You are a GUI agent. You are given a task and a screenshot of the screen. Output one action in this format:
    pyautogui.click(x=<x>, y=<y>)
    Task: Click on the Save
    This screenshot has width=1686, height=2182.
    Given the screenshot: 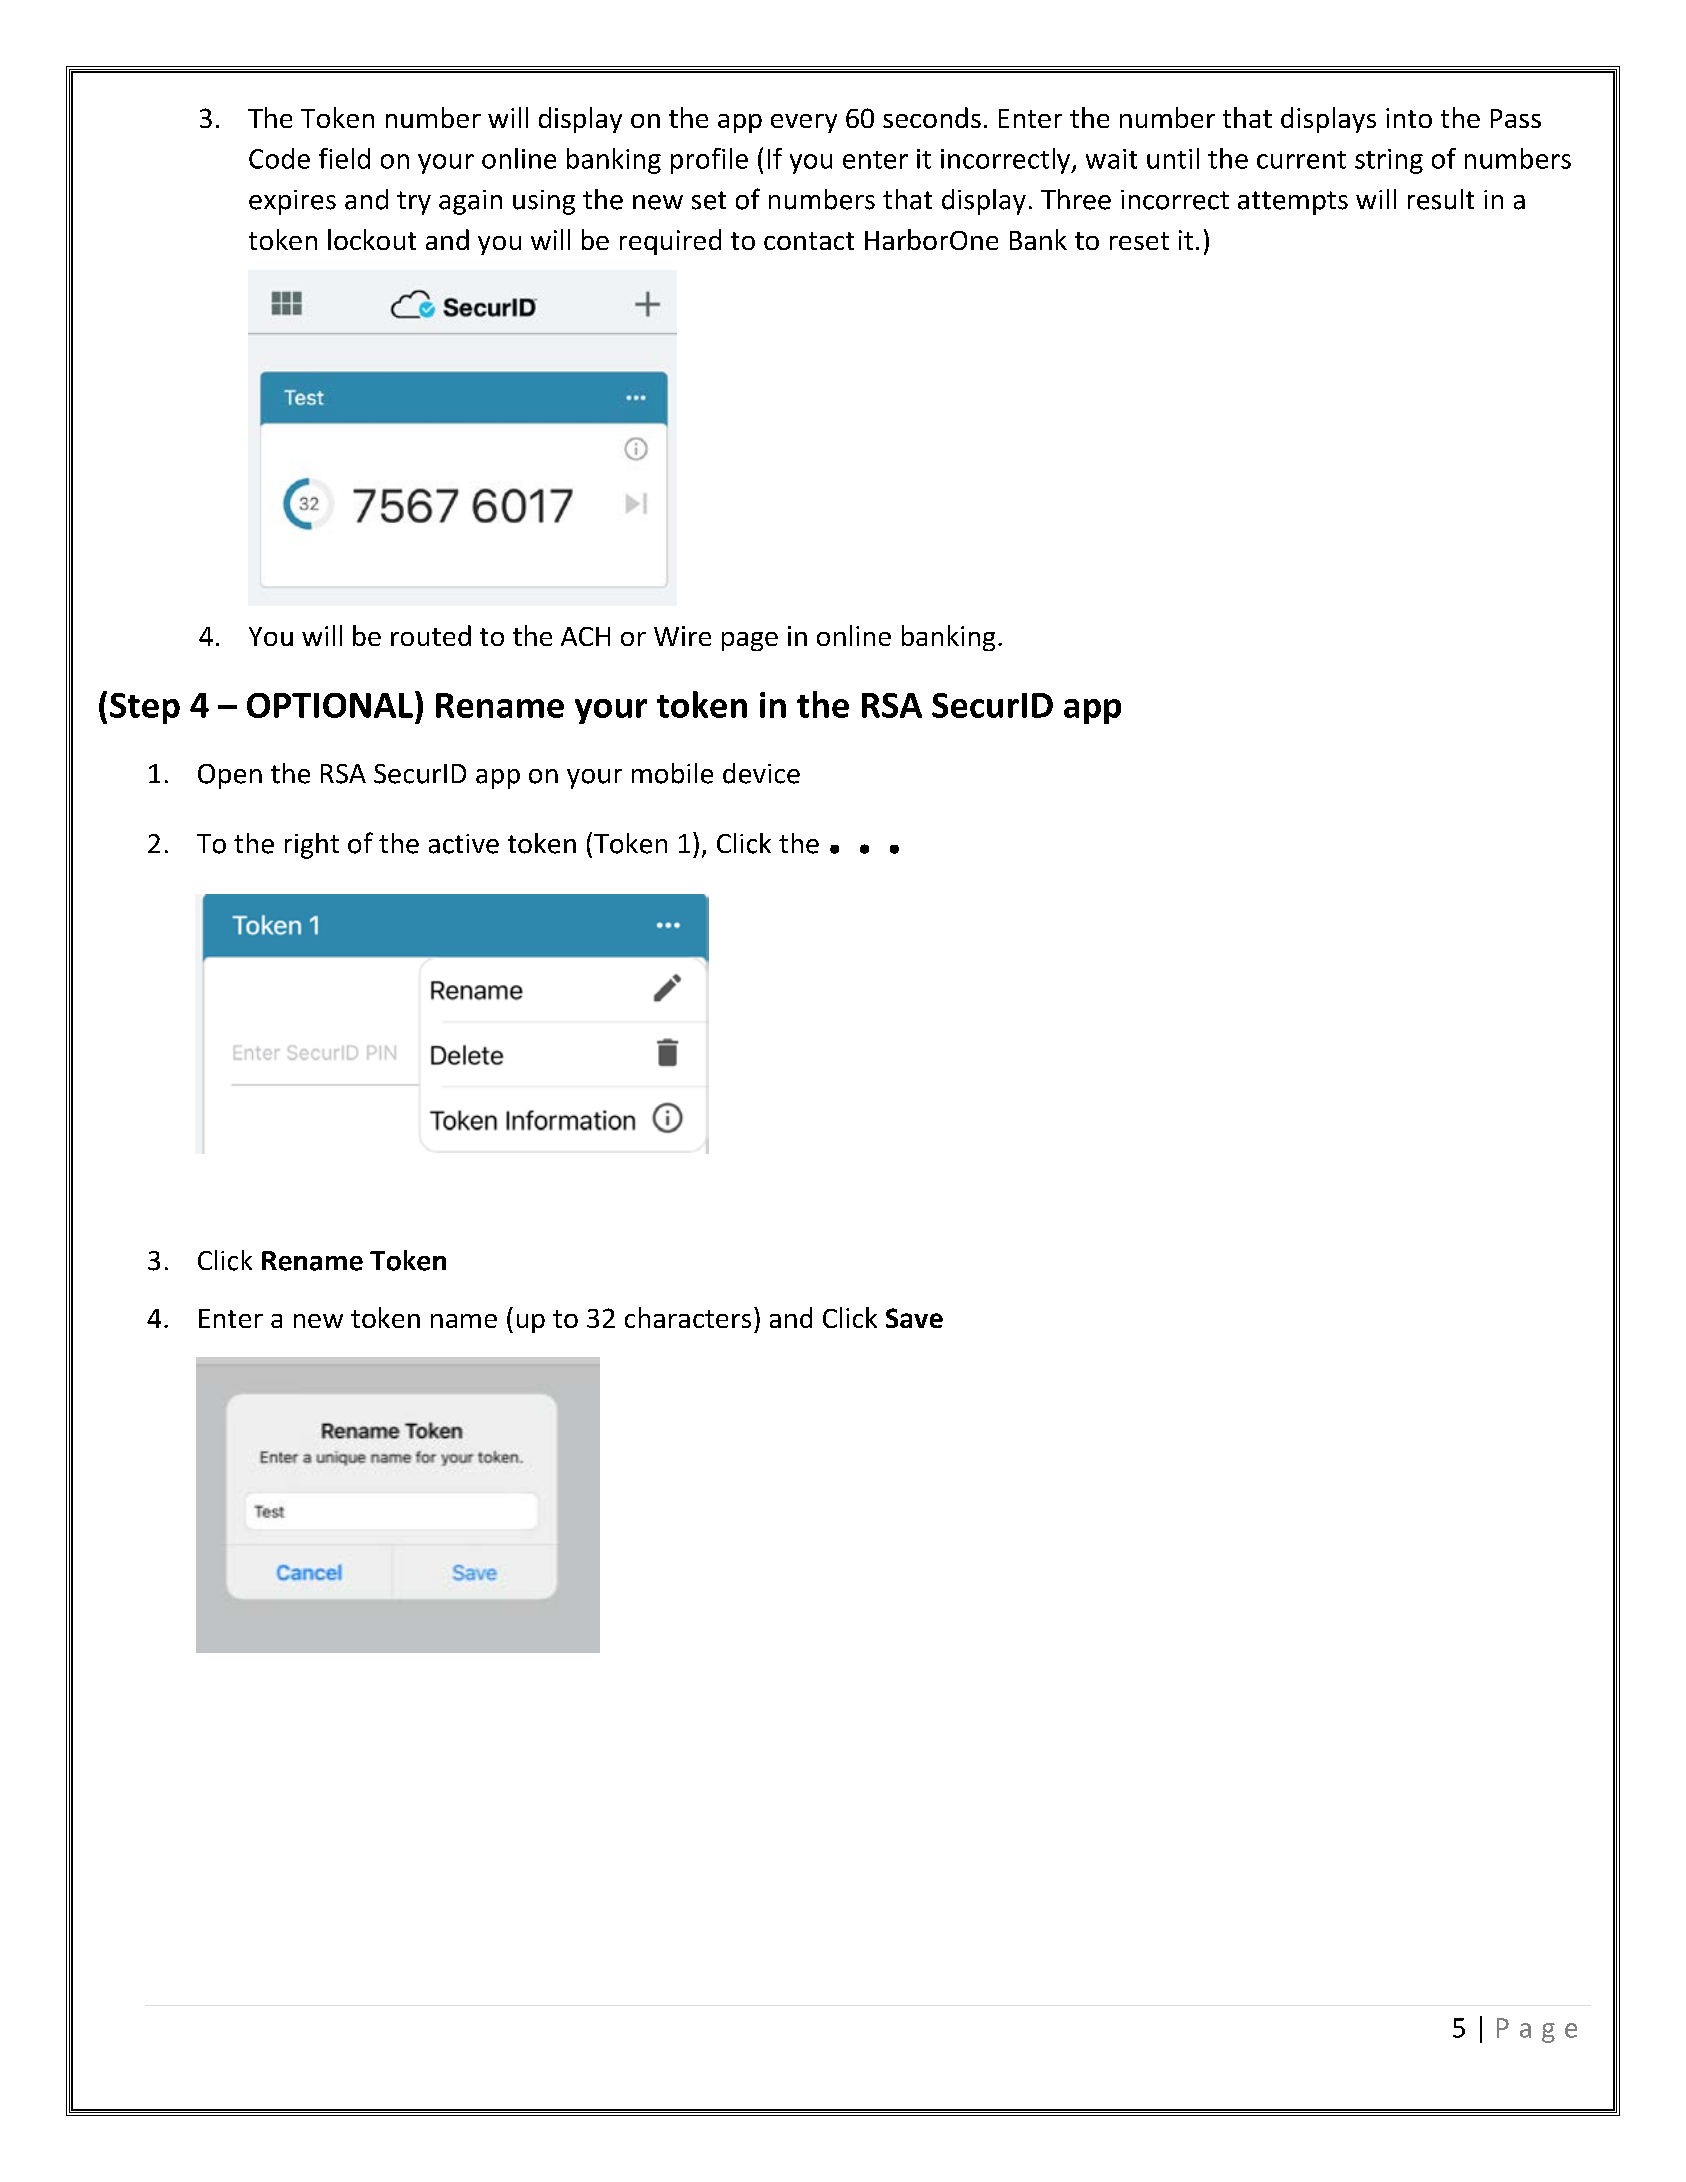 What is the action you would take?
    pyautogui.click(x=914, y=1318)
